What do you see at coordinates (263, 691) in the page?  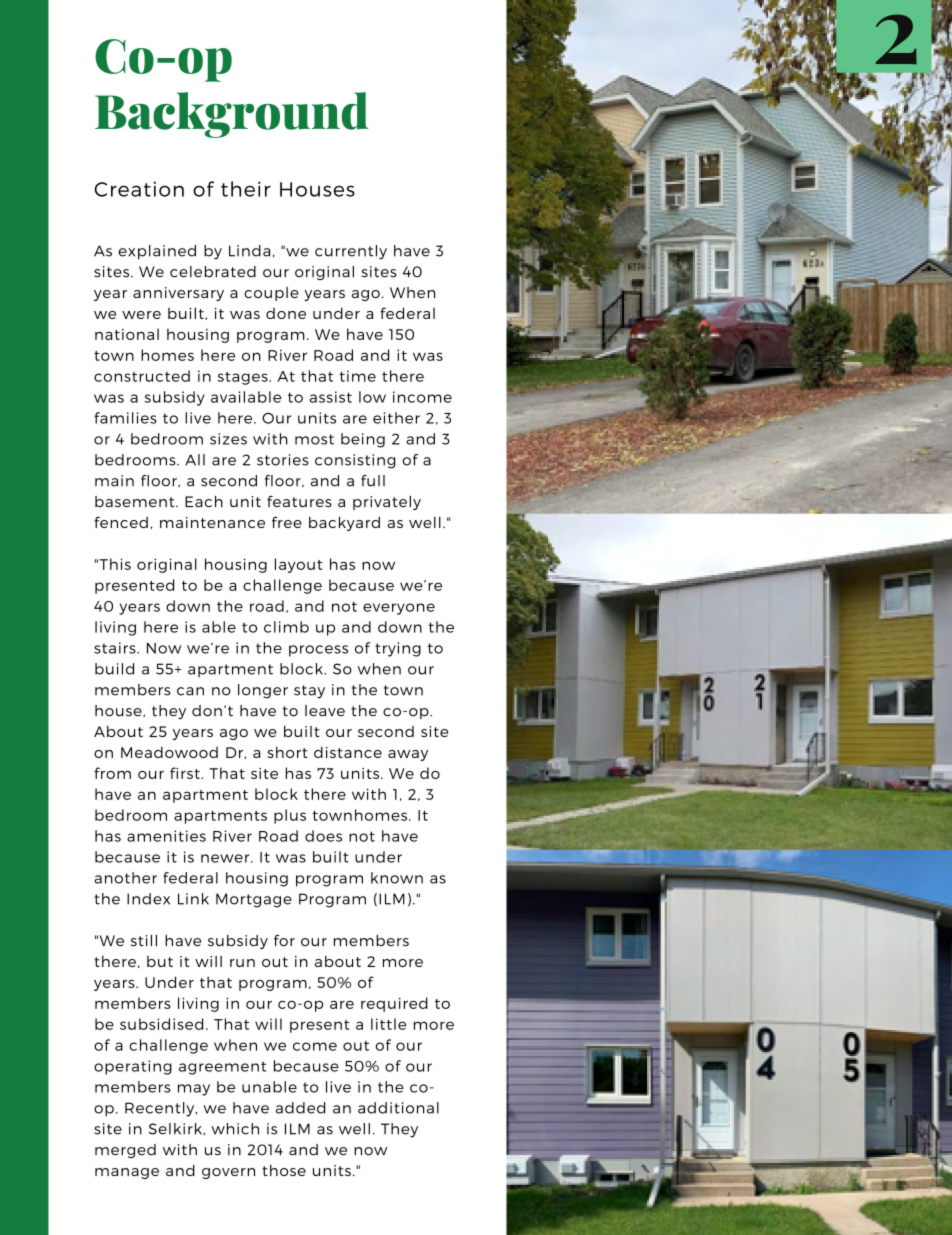 I see `longer` at bounding box center [263, 691].
